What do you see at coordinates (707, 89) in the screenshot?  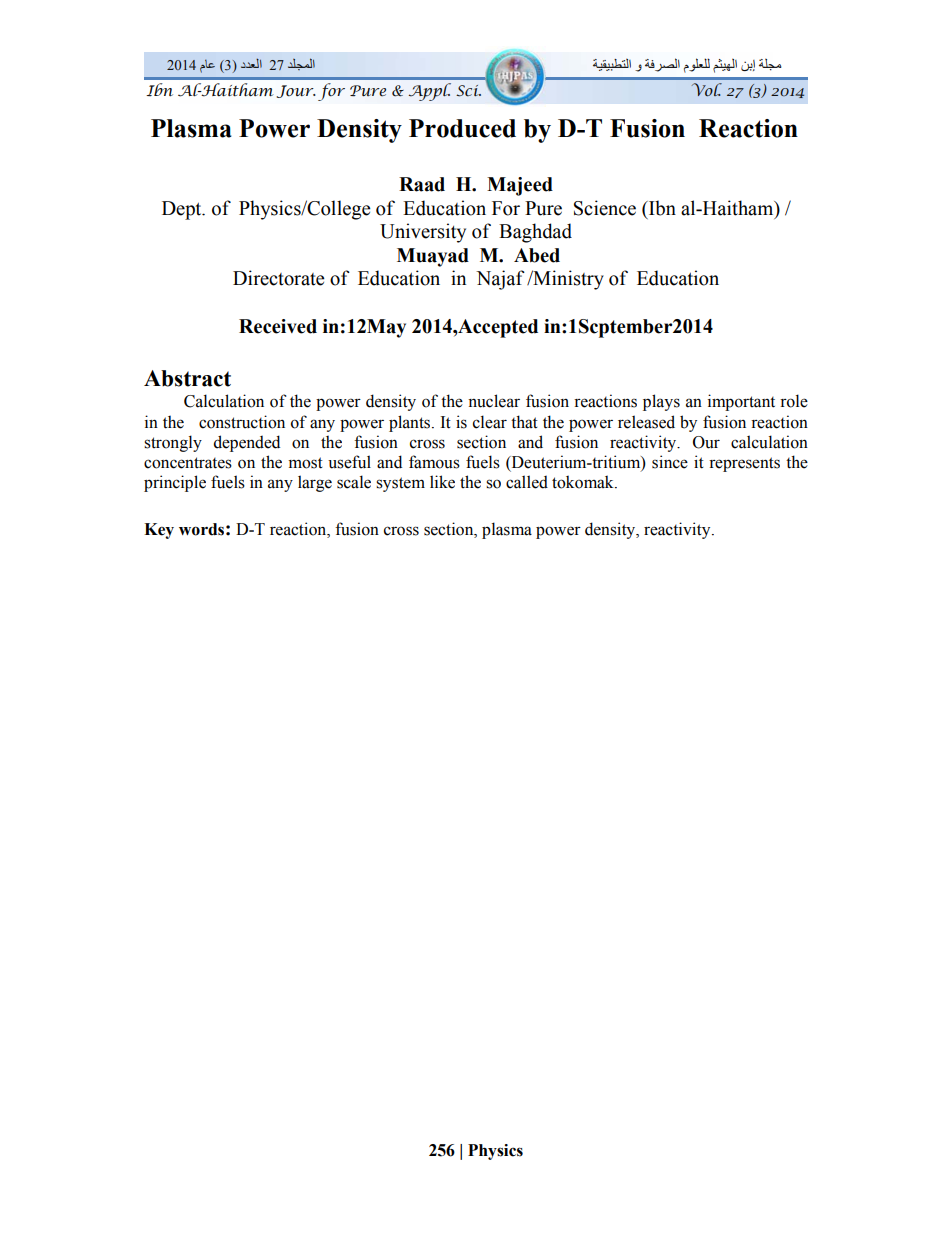 I see `Vol` at bounding box center [707, 89].
